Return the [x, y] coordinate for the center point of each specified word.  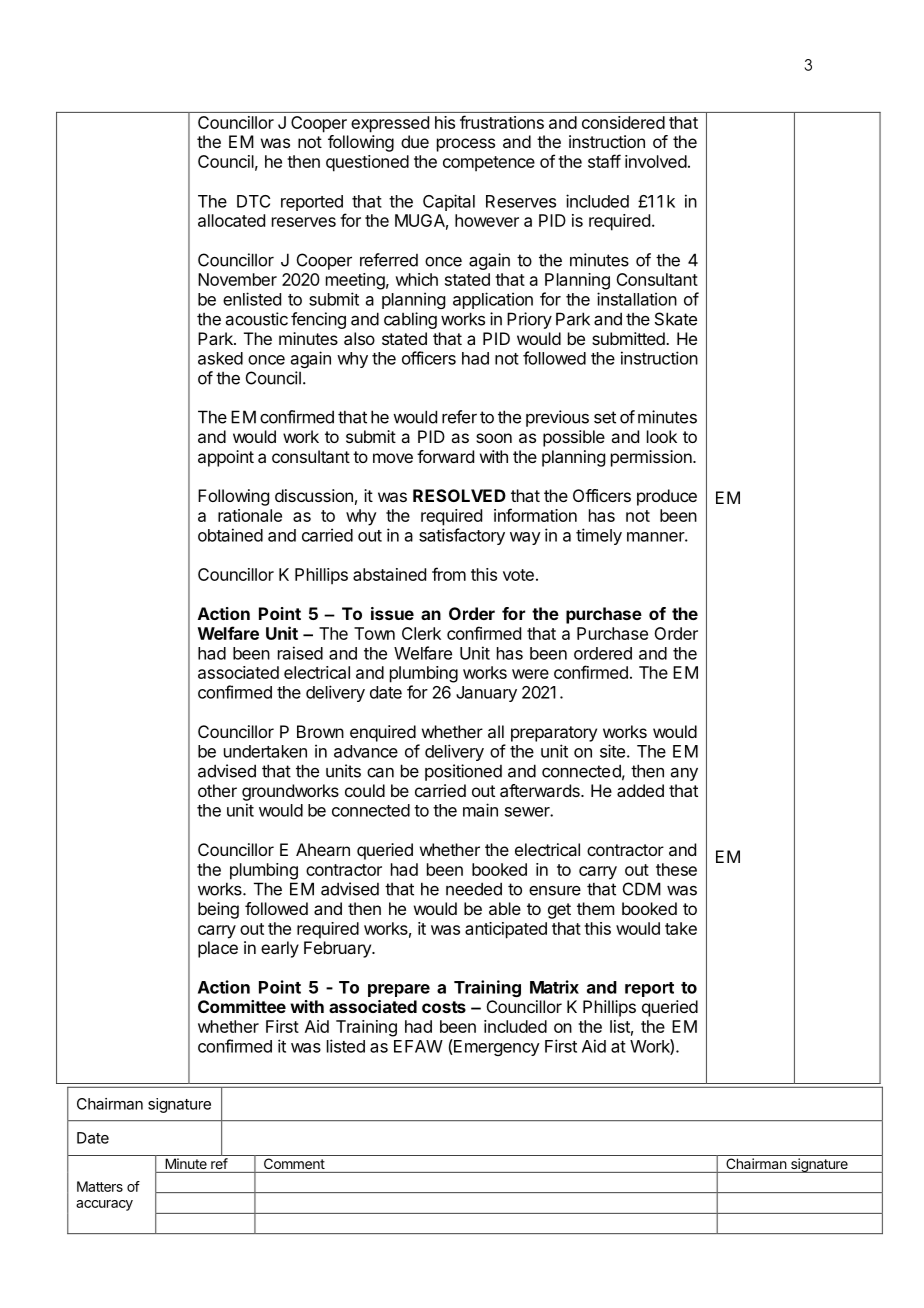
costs [444, 1007]
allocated [231, 220]
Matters [100, 1186]
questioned [367, 163]
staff [604, 161]
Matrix [554, 987]
